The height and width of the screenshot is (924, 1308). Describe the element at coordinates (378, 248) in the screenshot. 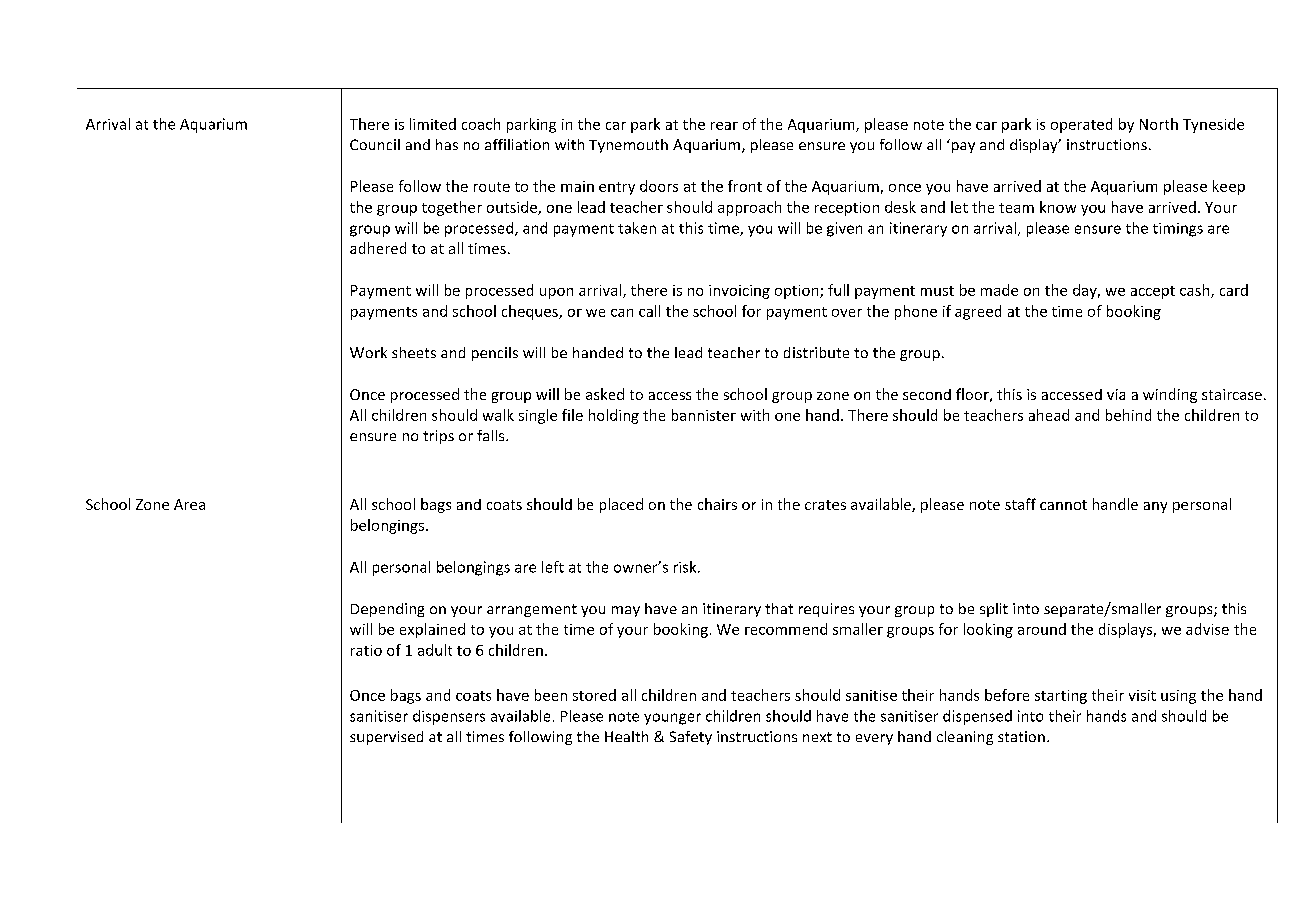

I see `adhered` at that location.
